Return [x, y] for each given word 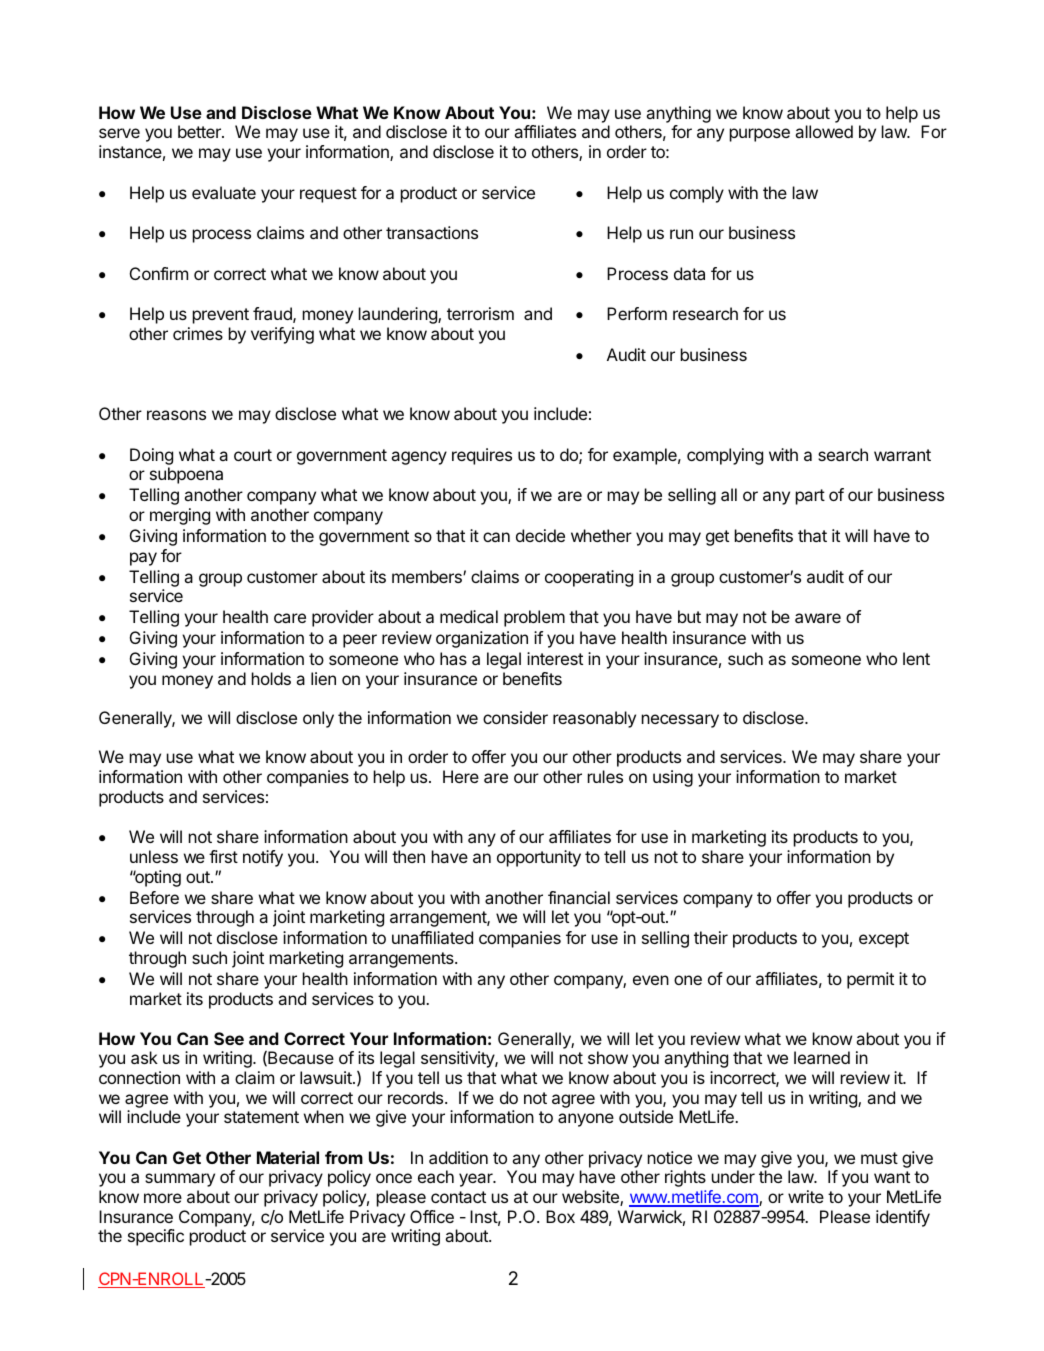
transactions [432, 232]
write [806, 1196]
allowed [824, 131]
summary [180, 1180]
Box [560, 1216]
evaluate [224, 192]
